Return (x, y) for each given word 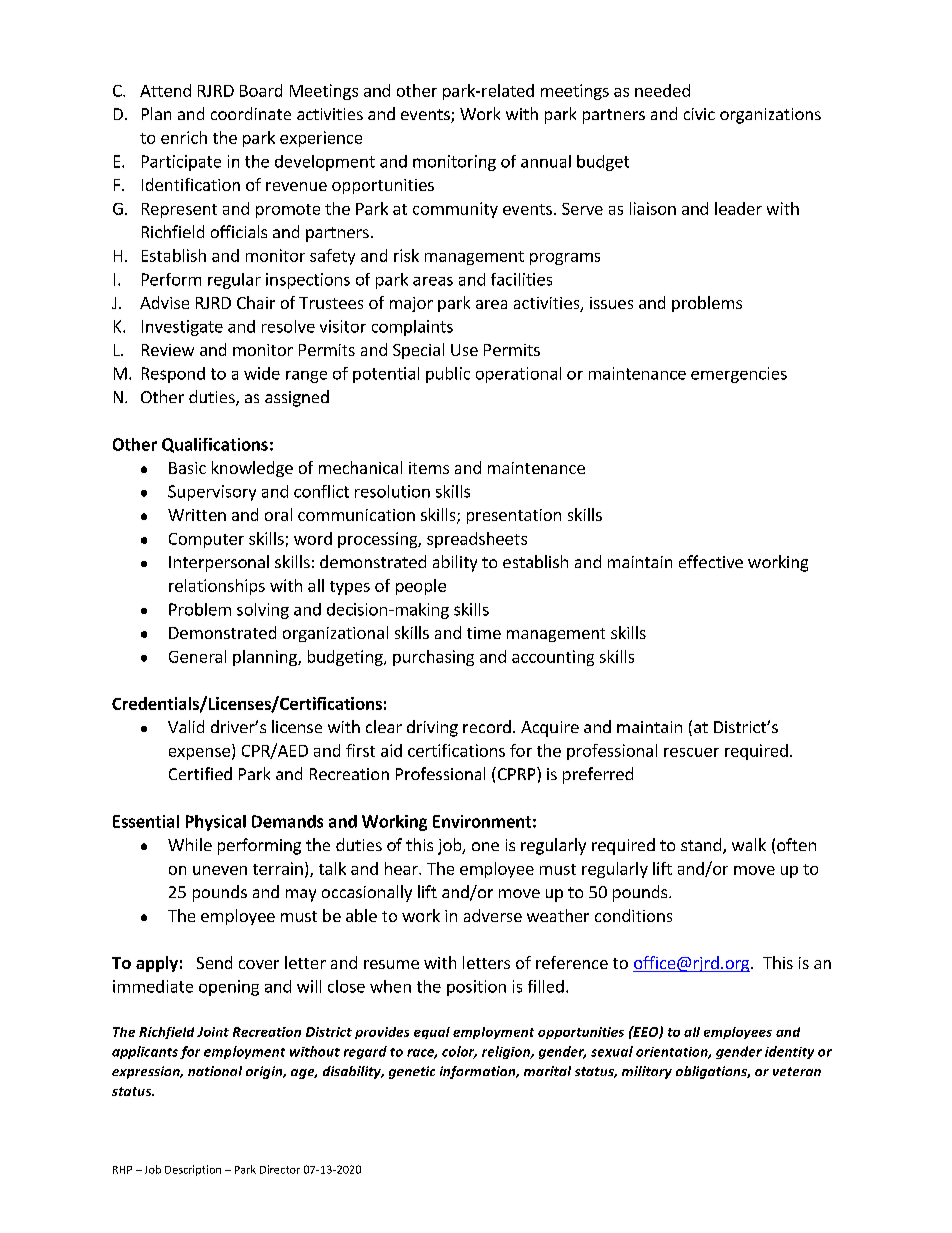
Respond (173, 375)
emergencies (739, 375)
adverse (493, 915)
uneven (220, 870)
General (197, 656)
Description (193, 1170)
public (448, 375)
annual (546, 161)
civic (699, 114)
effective (711, 561)
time (484, 633)
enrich (184, 137)
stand (701, 844)
